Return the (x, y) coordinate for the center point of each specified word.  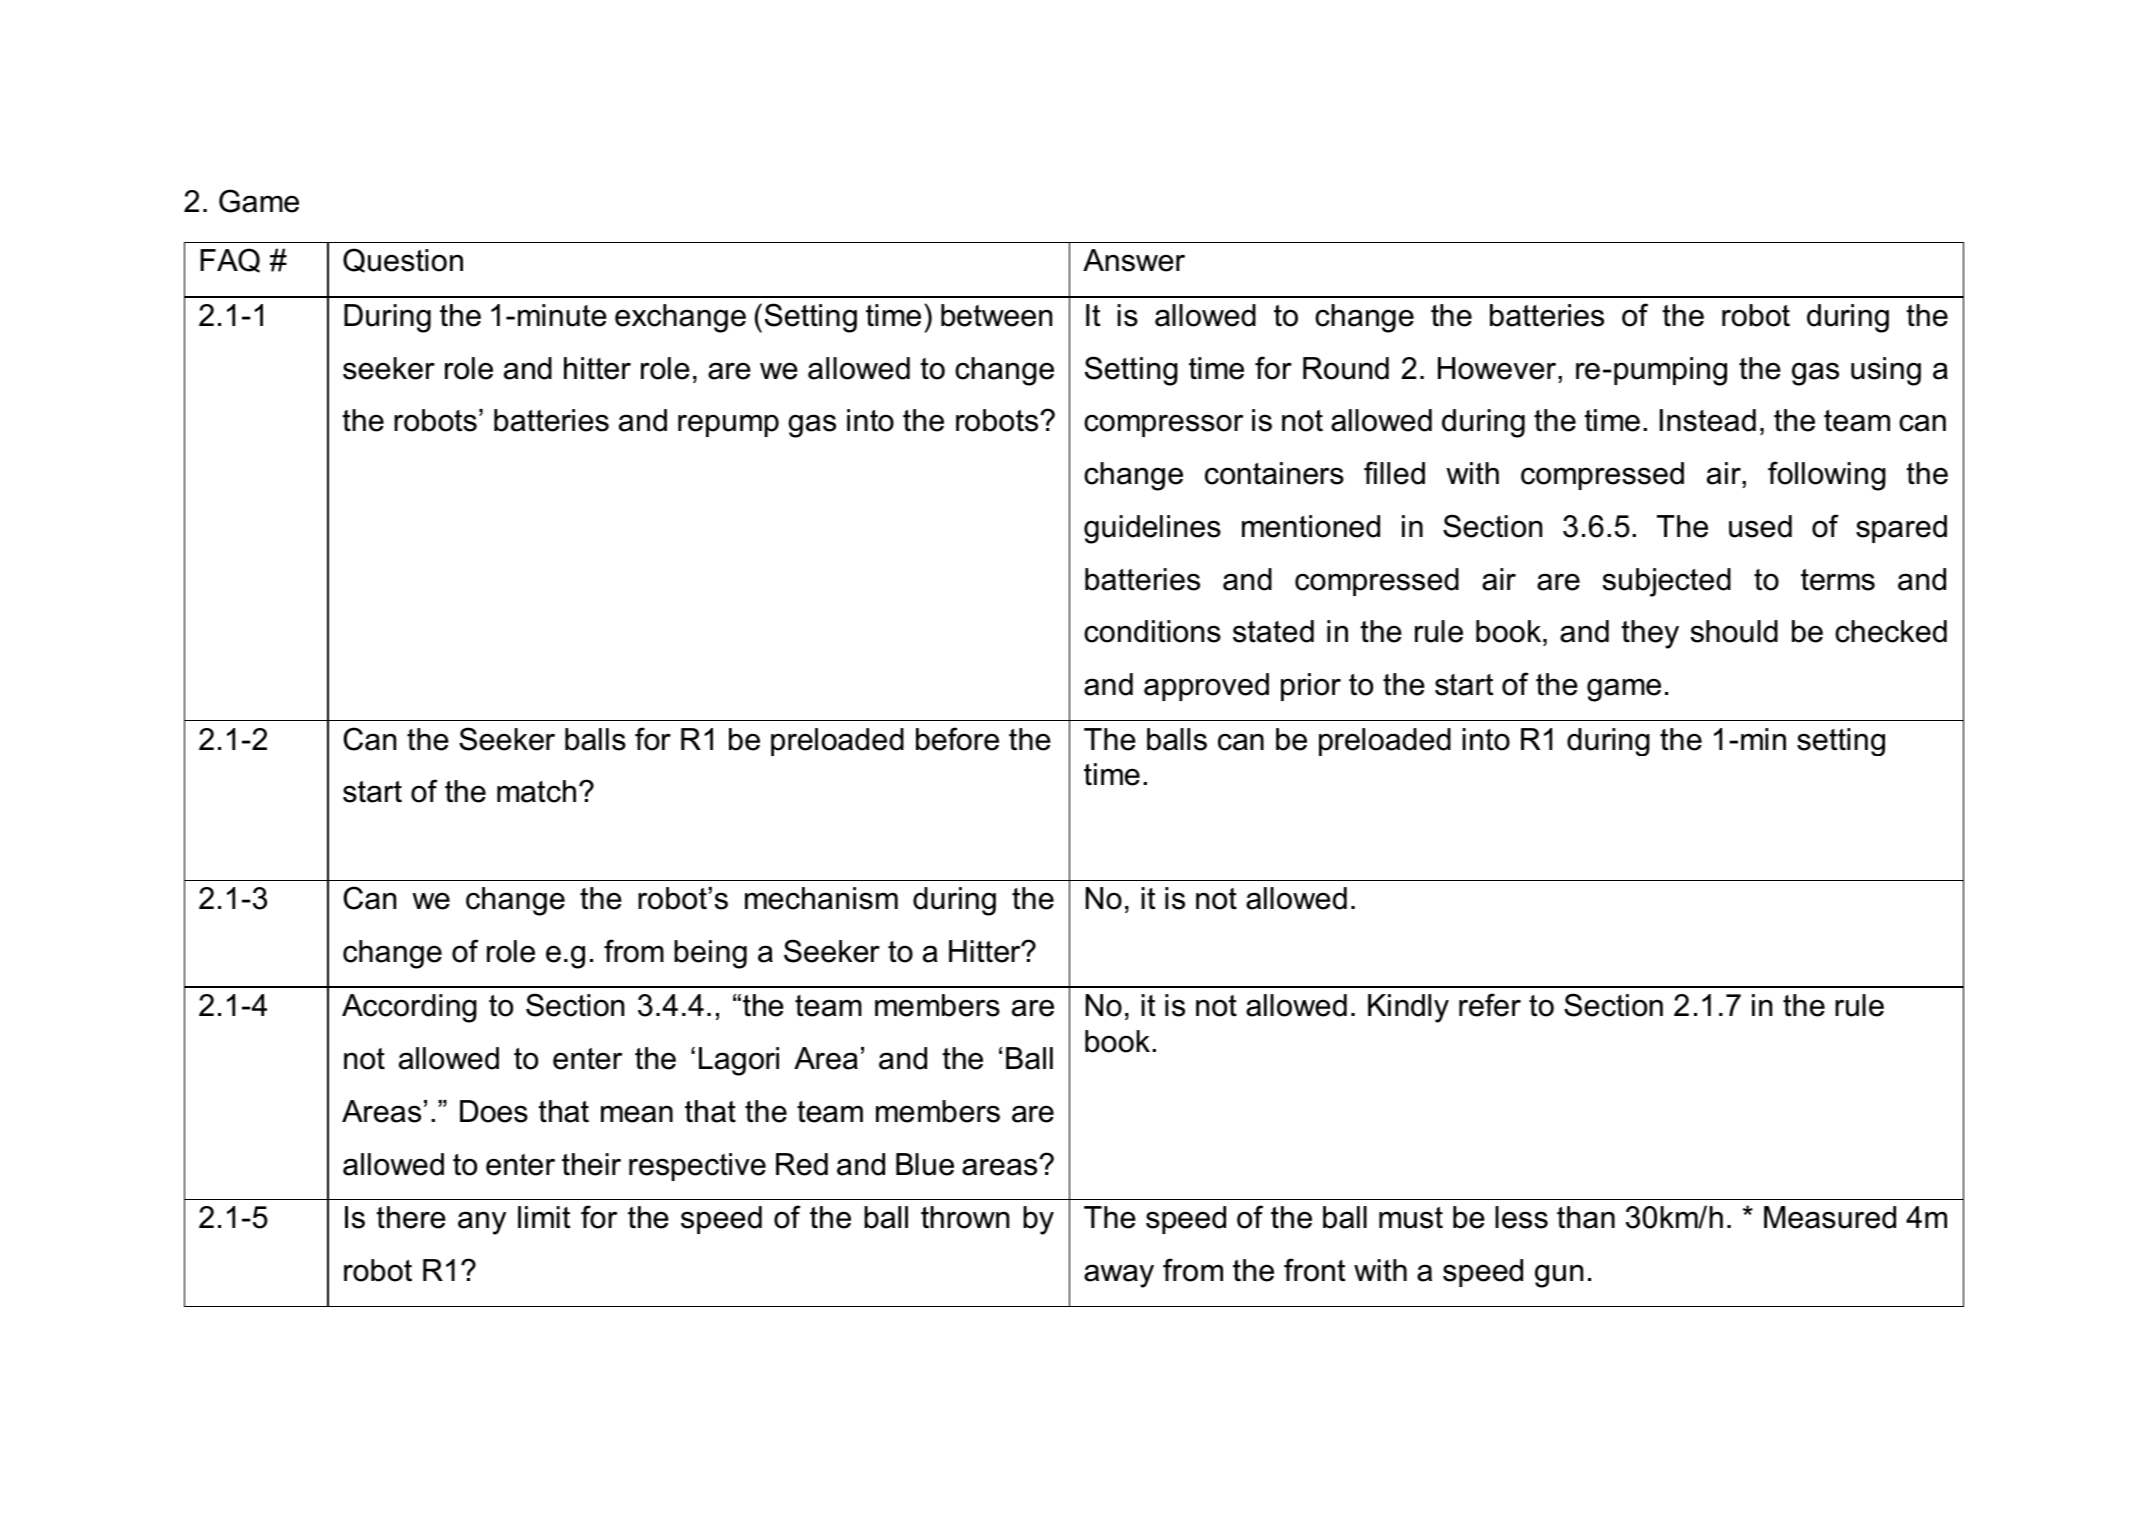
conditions (1152, 631)
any (482, 1223)
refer (1490, 1005)
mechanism (821, 898)
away (1119, 1276)
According (409, 1008)
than (1586, 1217)
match (536, 791)
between (996, 315)
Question (403, 260)
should (1734, 631)
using (1886, 371)
